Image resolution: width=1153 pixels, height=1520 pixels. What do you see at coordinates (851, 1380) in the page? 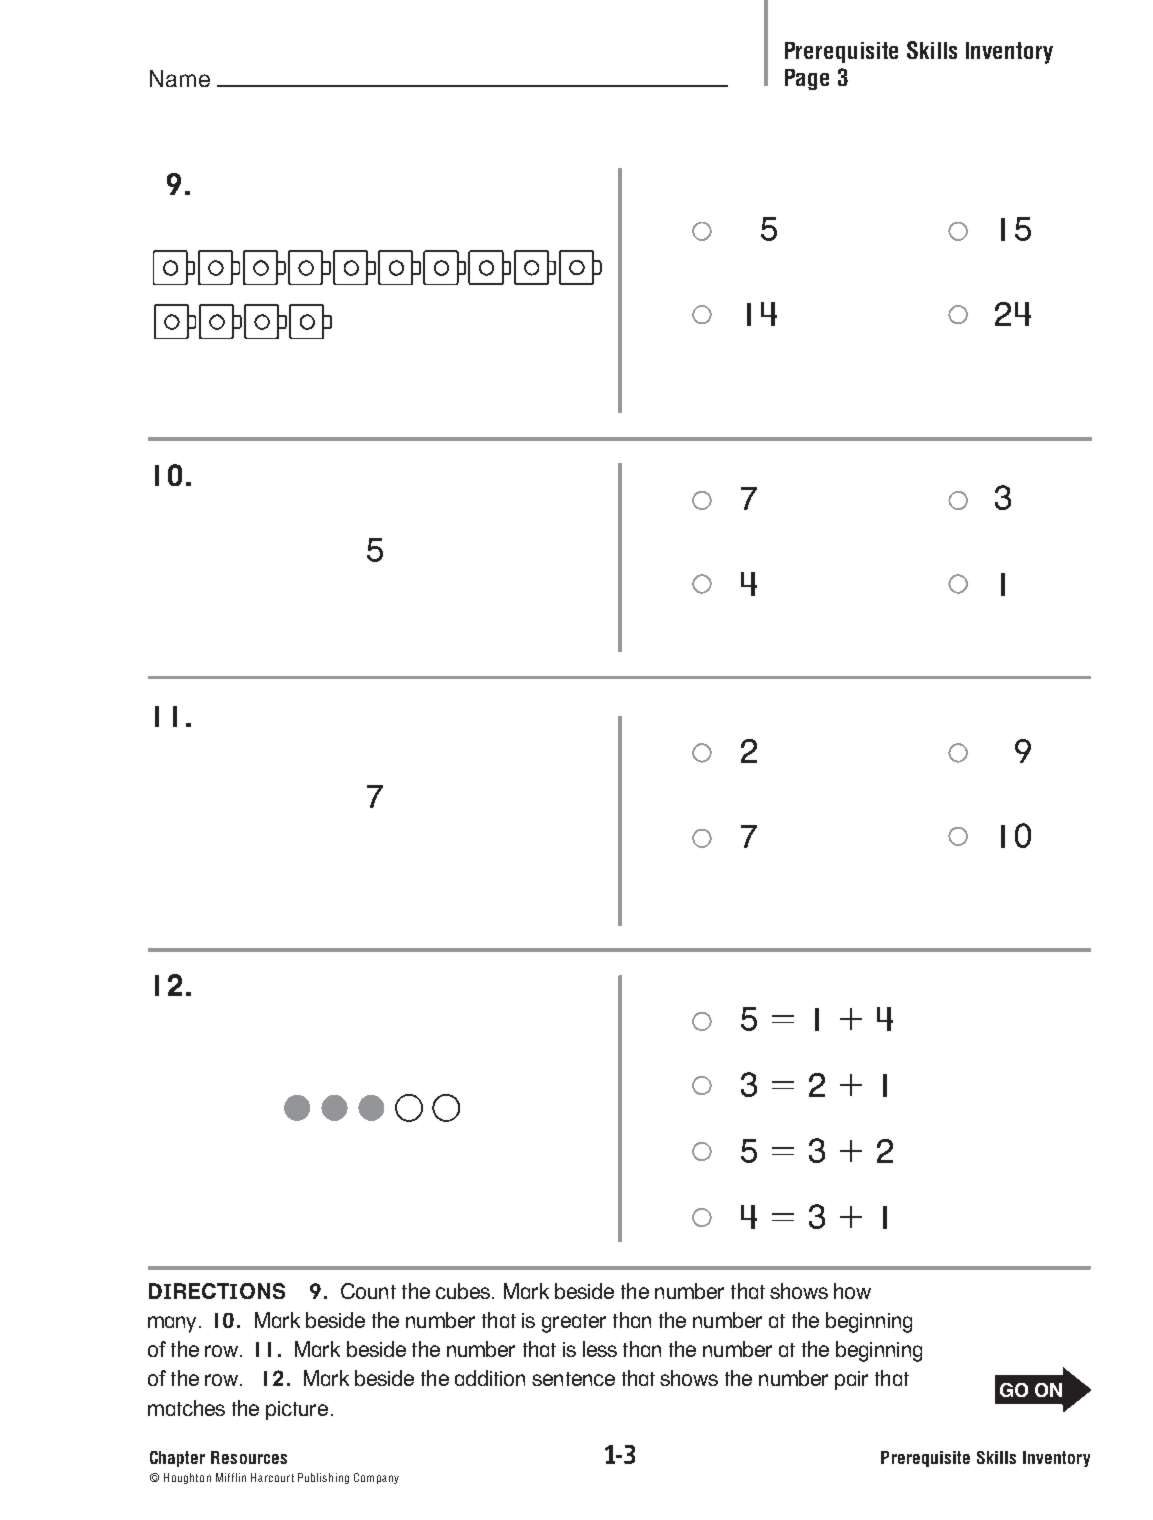
I see `pair` at bounding box center [851, 1380].
